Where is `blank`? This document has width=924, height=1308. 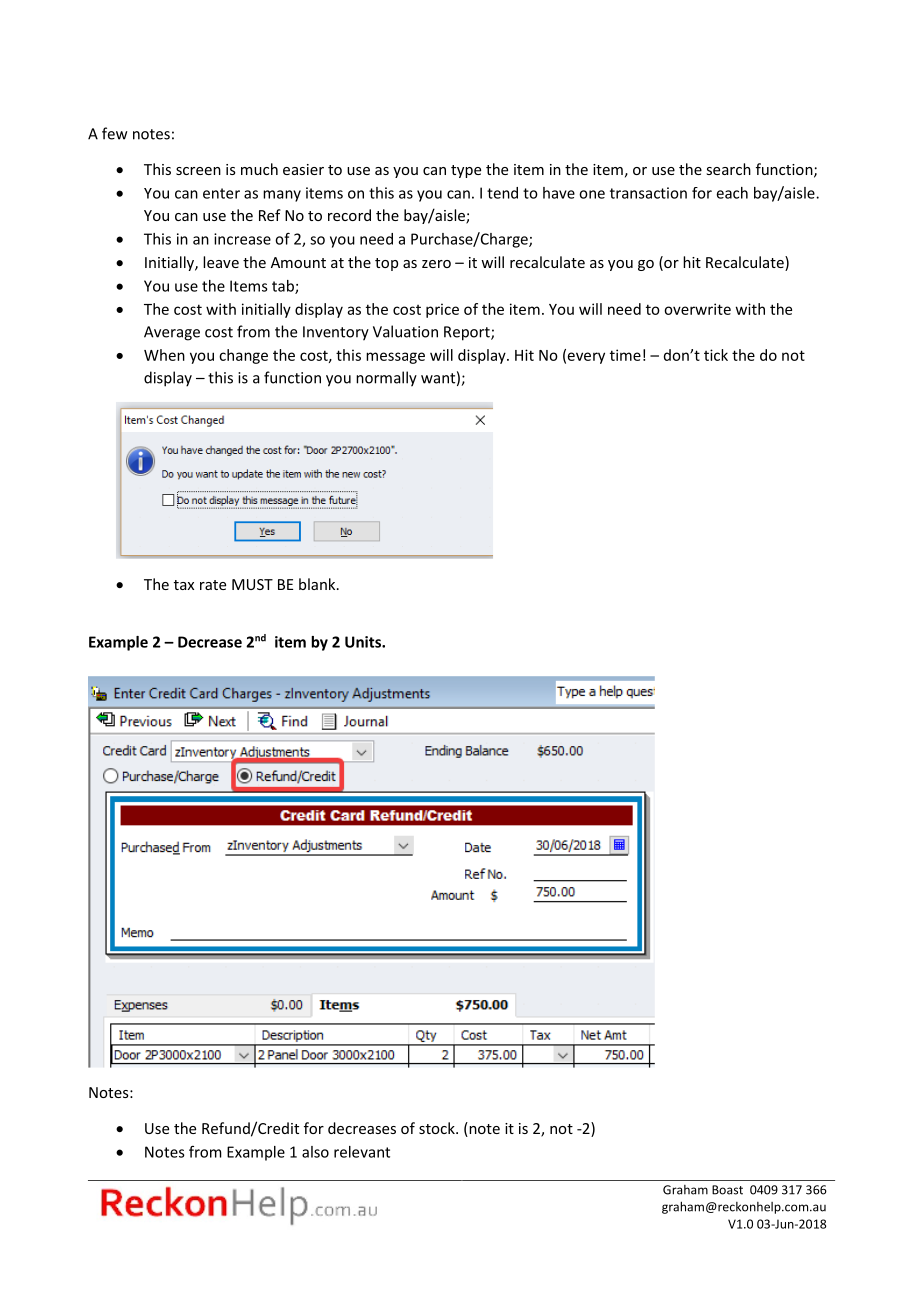
blank is located at coordinates (318, 584).
